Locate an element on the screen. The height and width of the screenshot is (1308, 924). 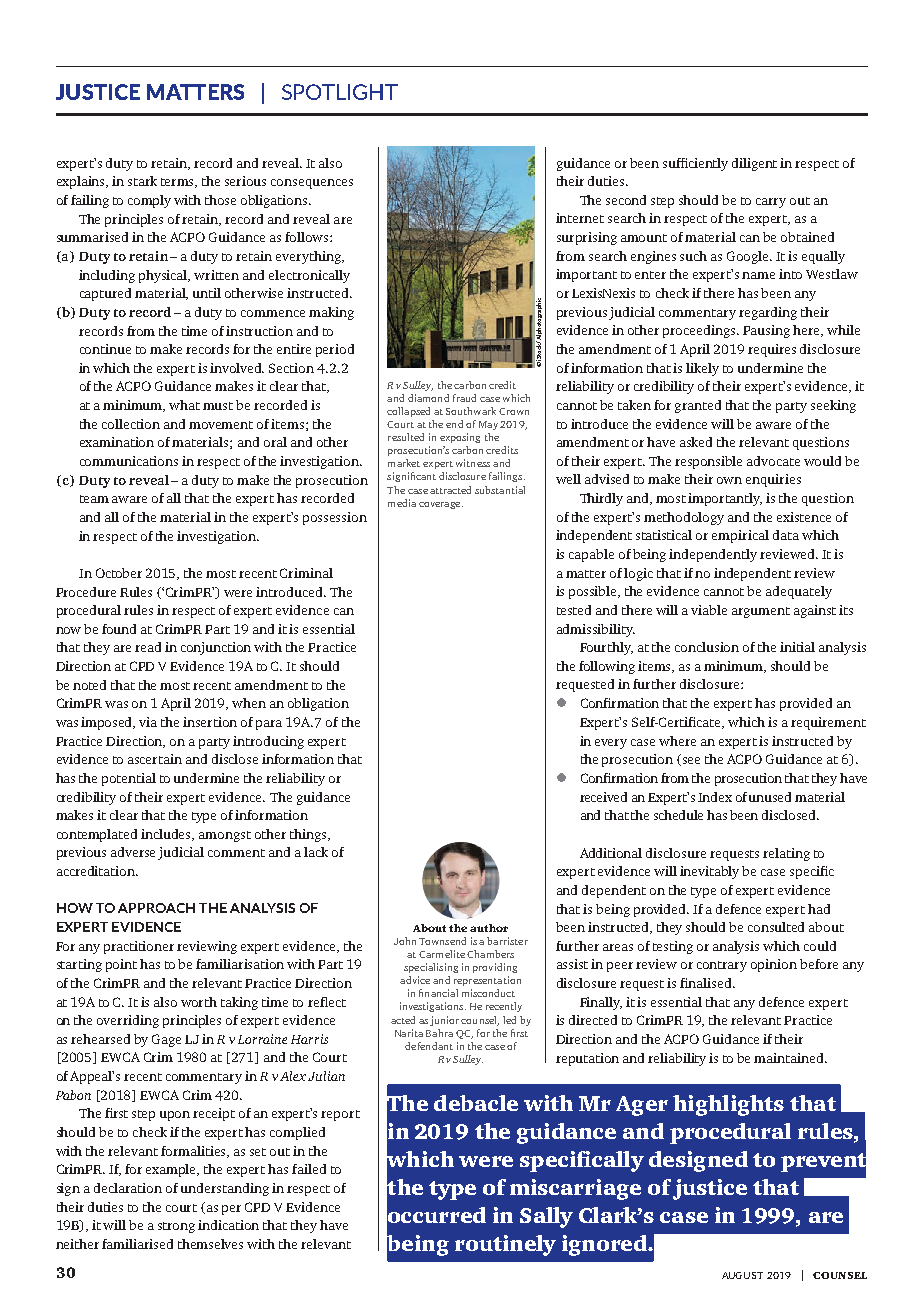
strong is located at coordinates (176, 1227).
